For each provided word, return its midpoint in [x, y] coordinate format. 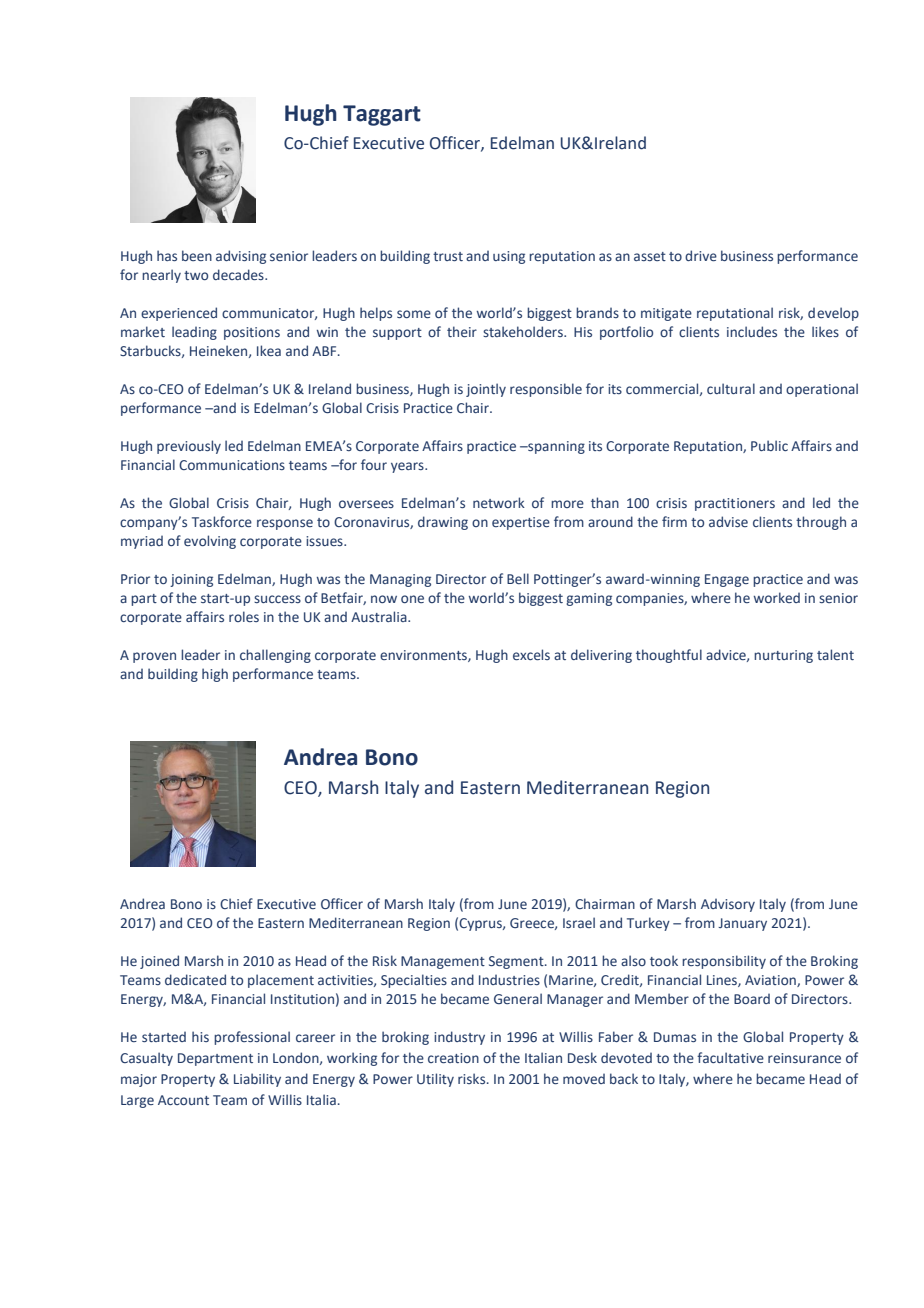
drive [701, 255]
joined [159, 962]
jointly [486, 390]
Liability [257, 1080]
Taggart [382, 115]
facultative [730, 1057]
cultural [731, 388]
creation [453, 1058]
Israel [579, 922]
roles [244, 616]
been [197, 255]
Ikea [269, 350]
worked [777, 597]
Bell [518, 578]
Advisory [728, 905]
